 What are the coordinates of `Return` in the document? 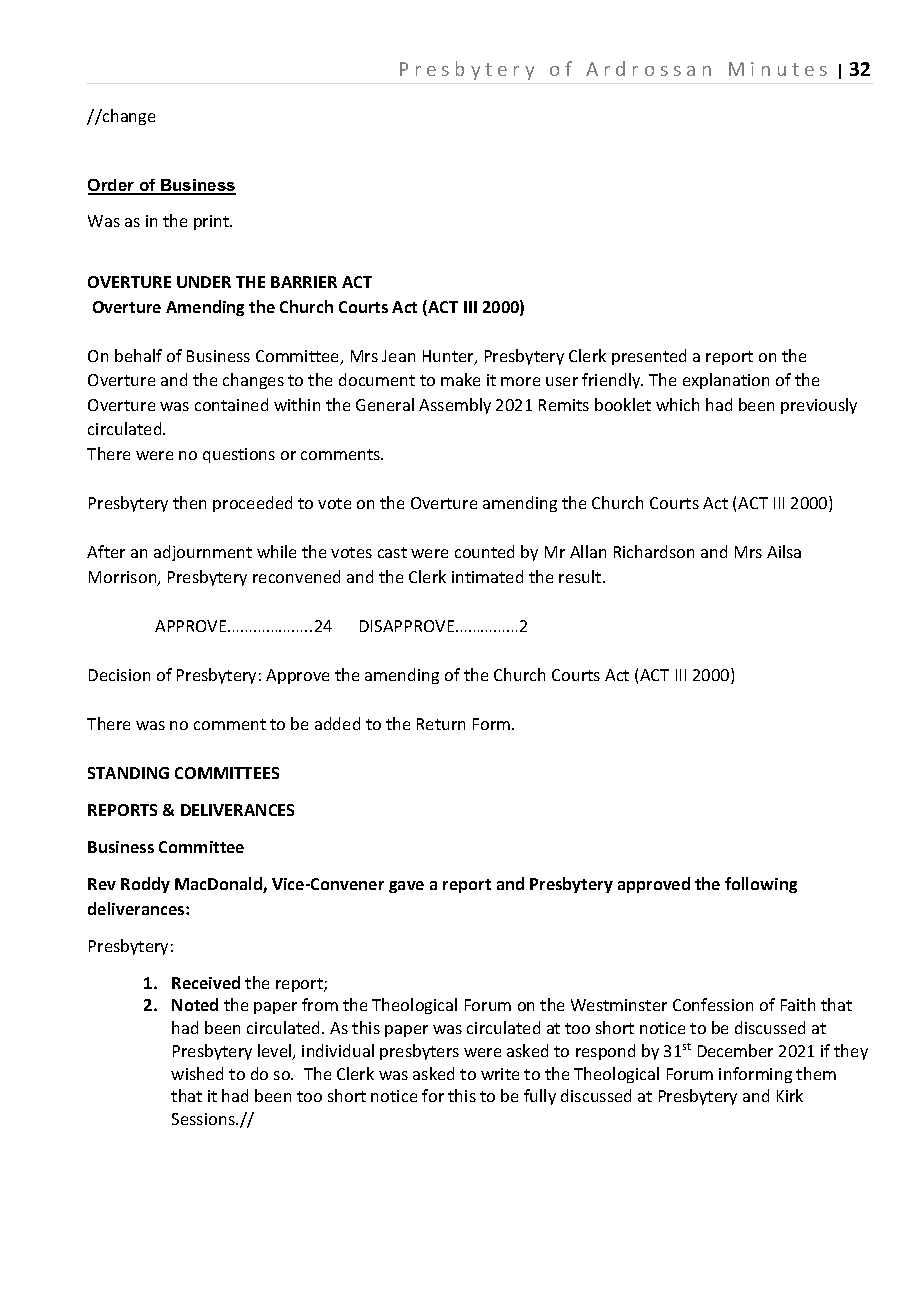 It's located at (441, 724).
